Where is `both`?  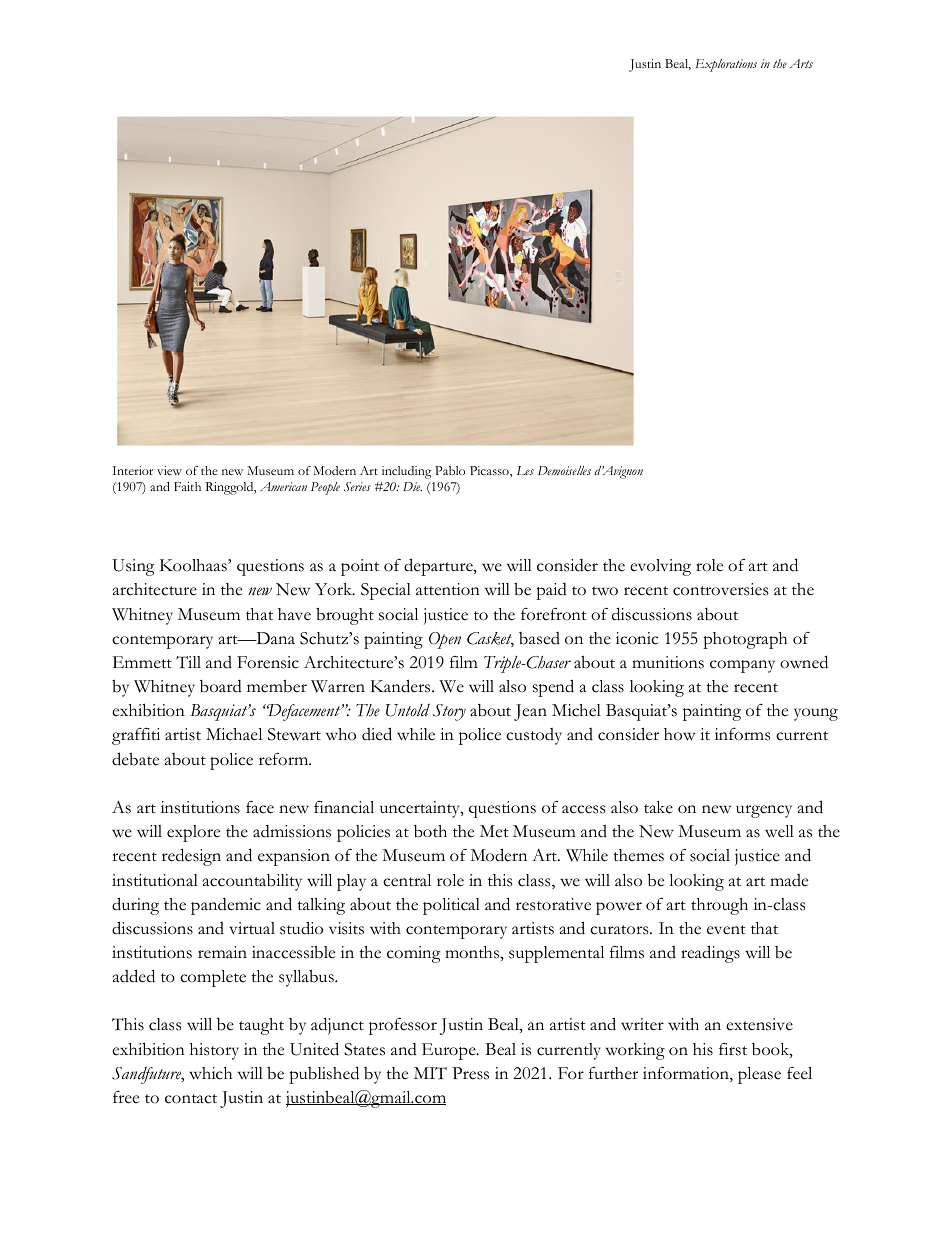 both is located at coordinates (430, 831).
